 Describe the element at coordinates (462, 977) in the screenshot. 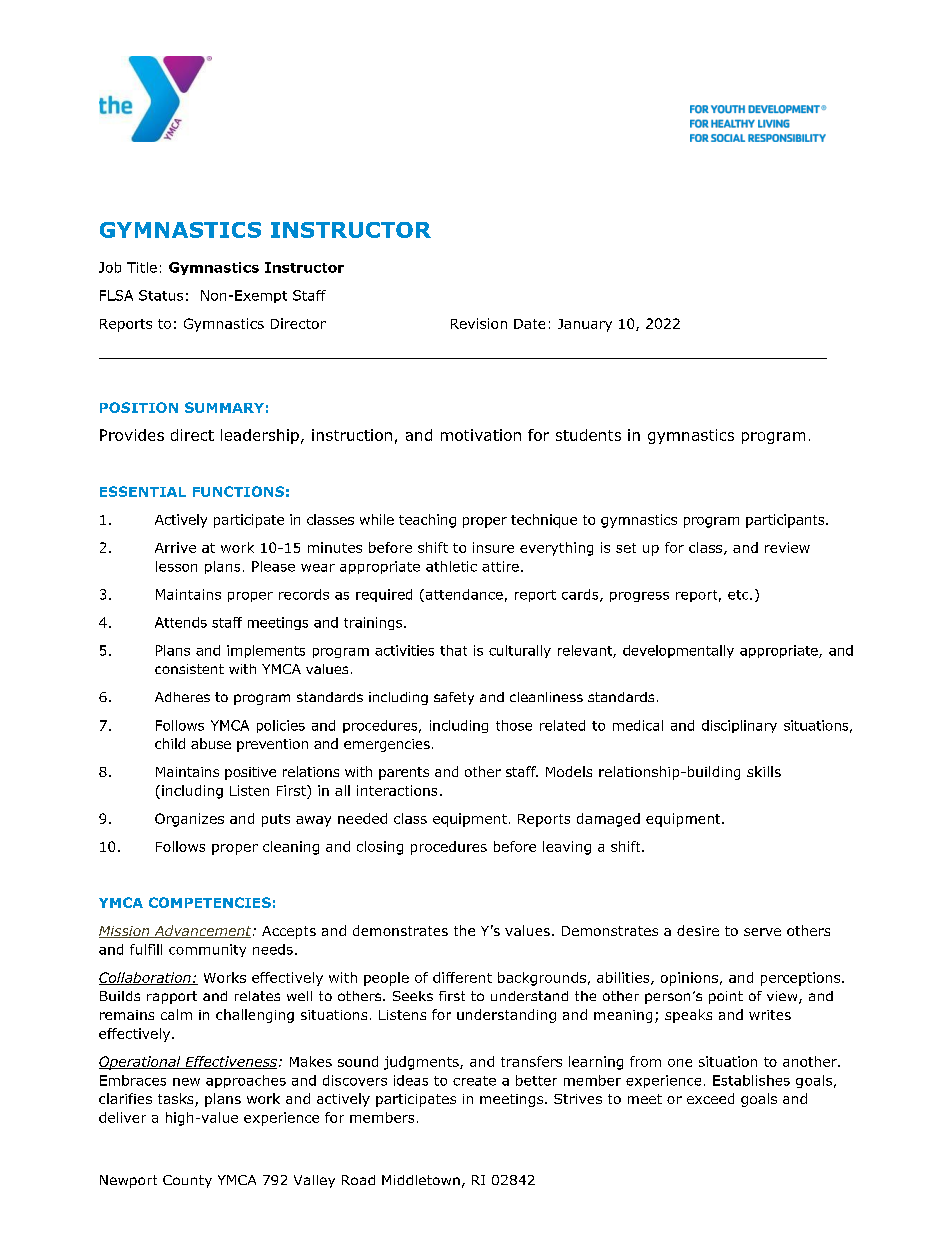

I see `different` at that location.
